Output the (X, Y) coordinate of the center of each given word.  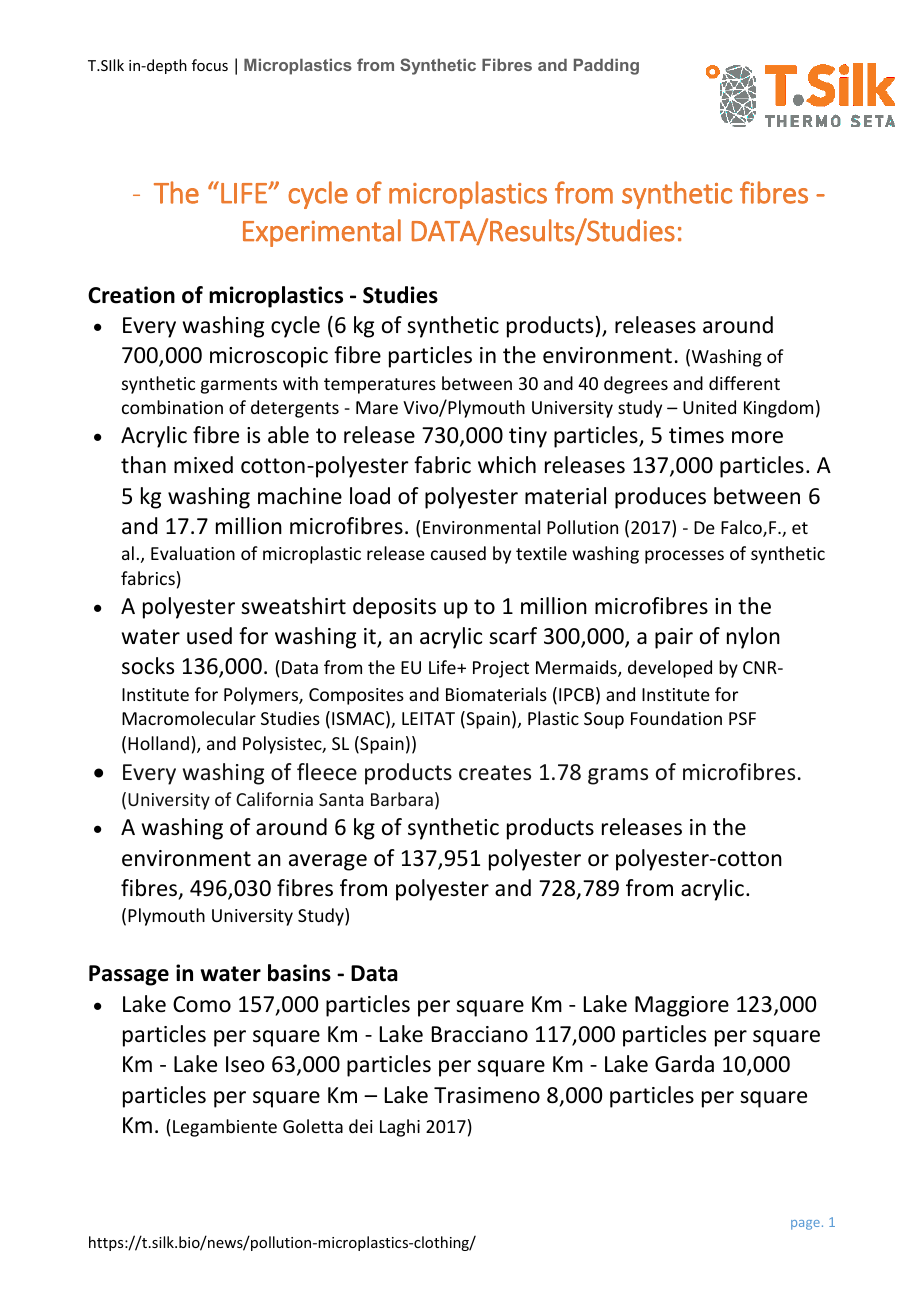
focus (210, 65)
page (805, 1225)
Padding (606, 67)
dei (361, 1126)
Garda (684, 1064)
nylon (753, 638)
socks (148, 666)
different (744, 383)
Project (501, 669)
